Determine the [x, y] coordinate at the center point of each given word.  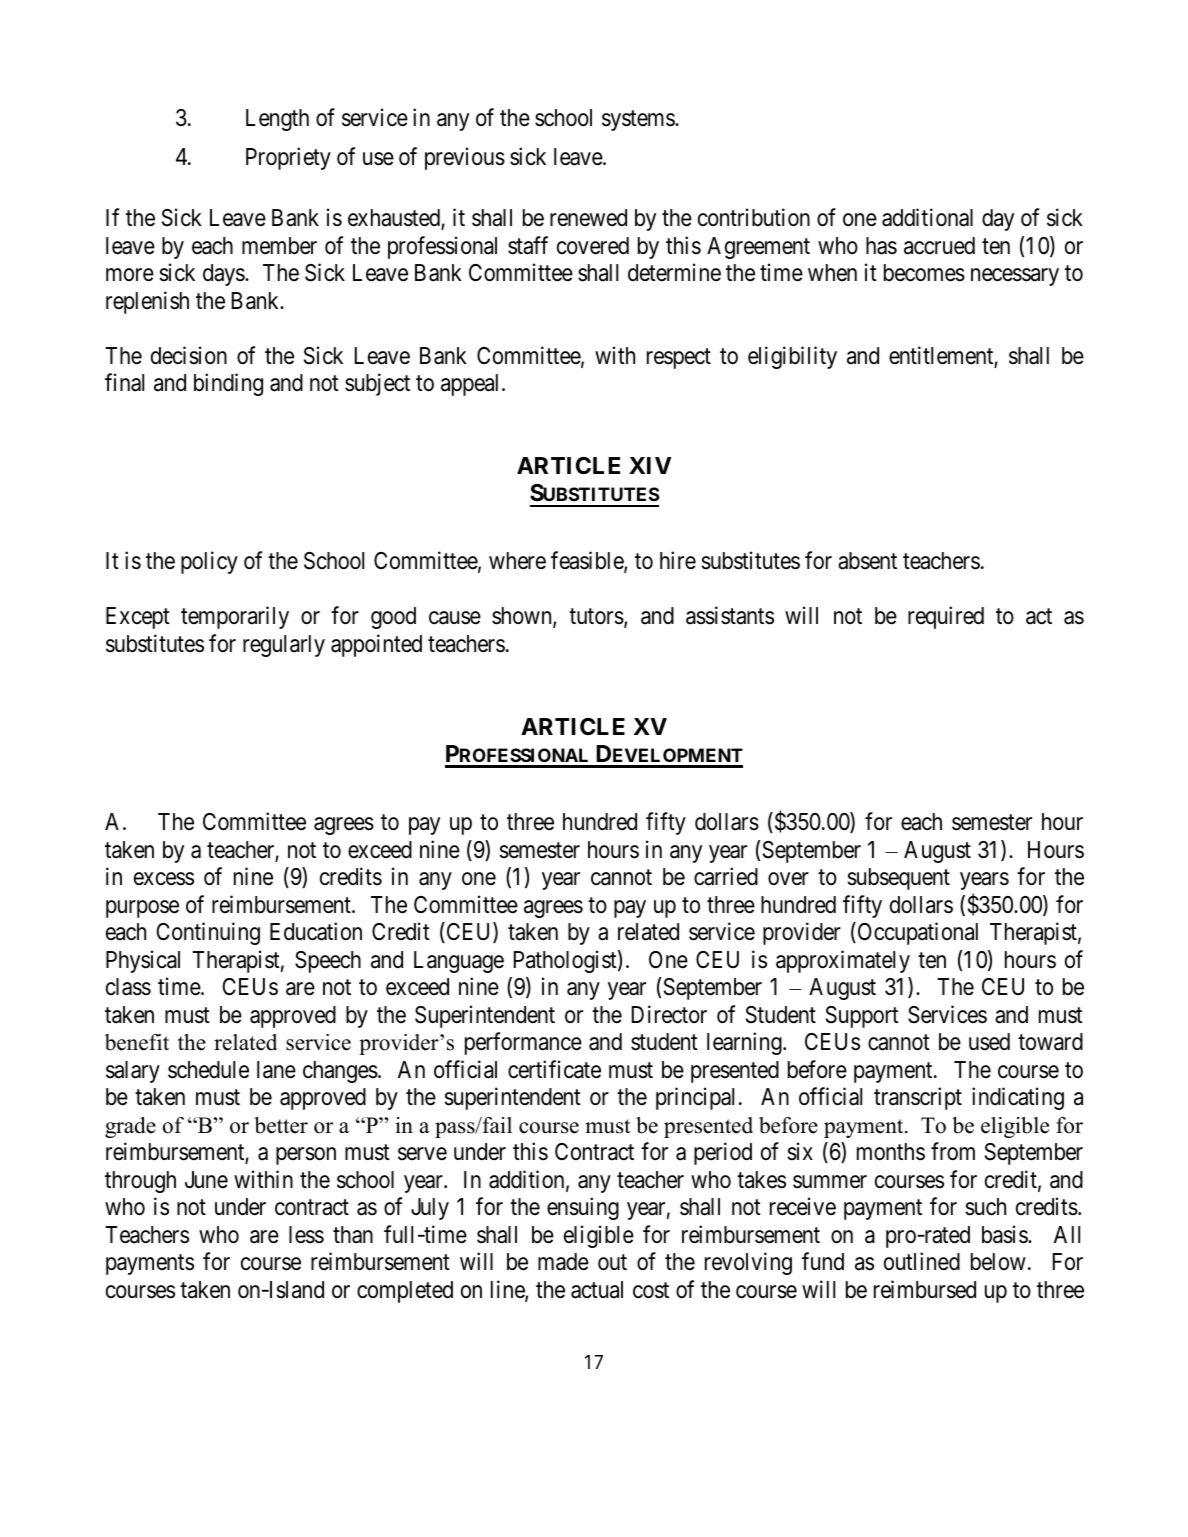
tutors [596, 617]
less [306, 1235]
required [946, 618]
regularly [284, 646]
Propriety [288, 158]
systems [639, 121]
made [563, 1262]
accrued [939, 246]
